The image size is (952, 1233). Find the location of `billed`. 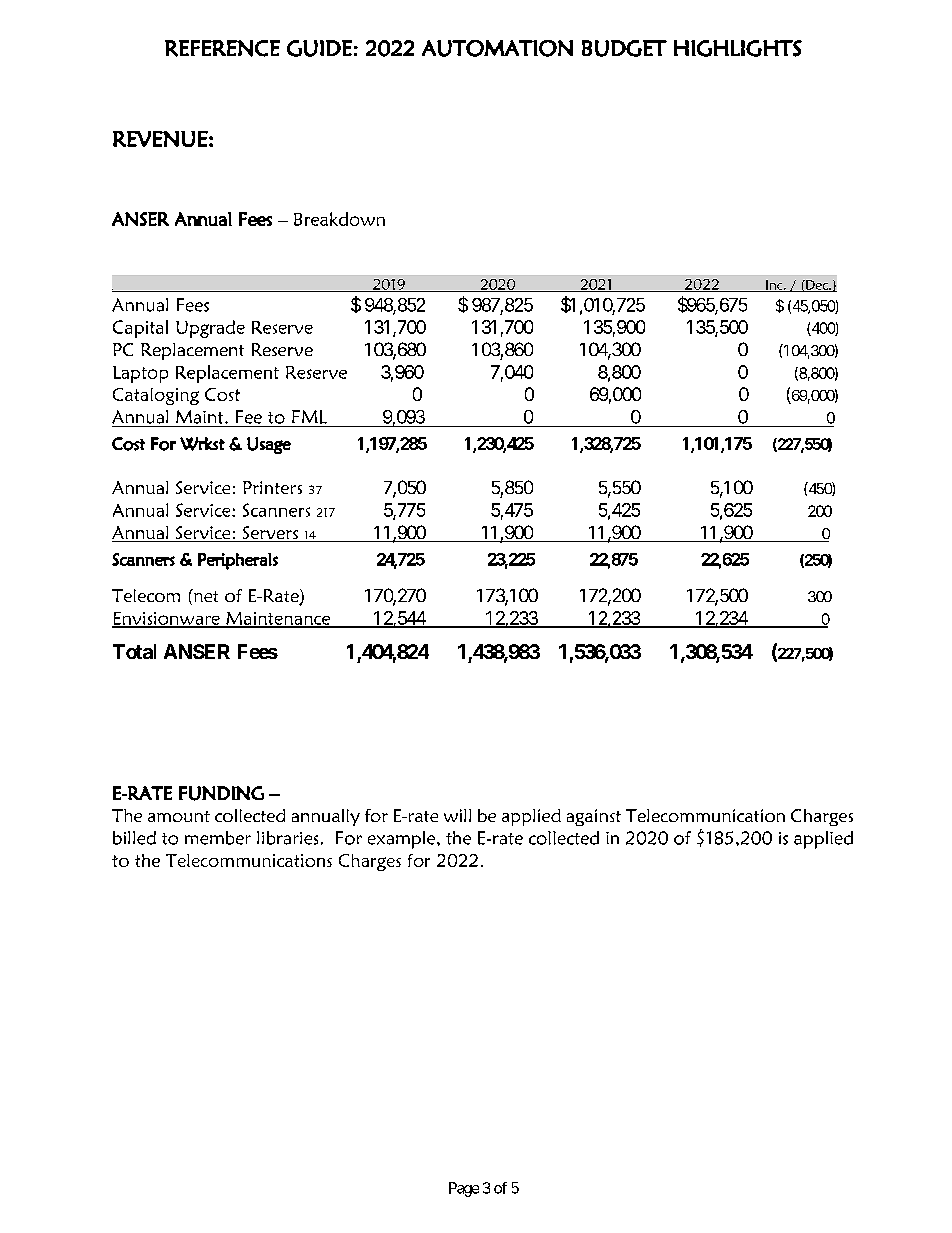

billed is located at coordinates (134, 838).
